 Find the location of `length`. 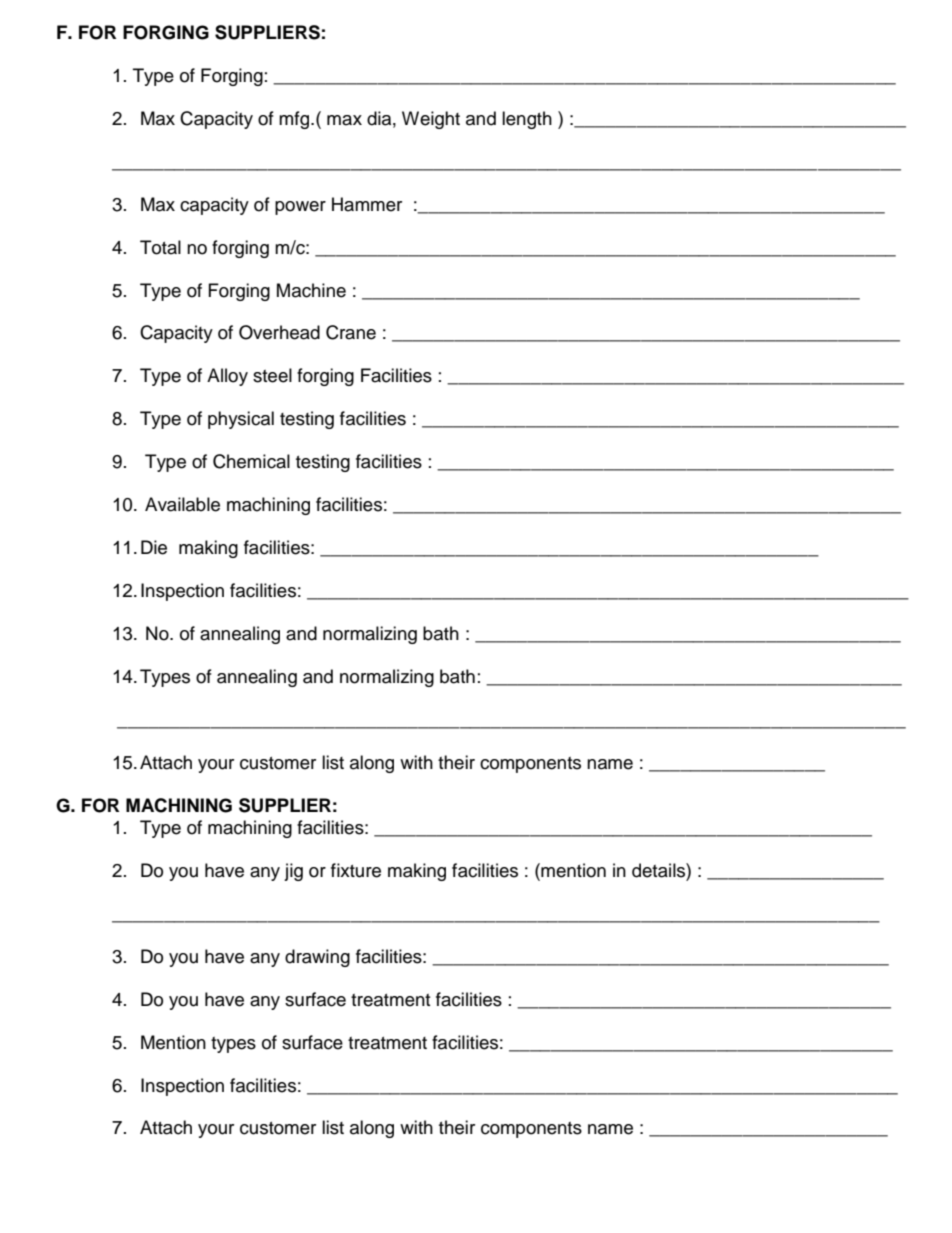

length is located at coordinates (527, 120).
